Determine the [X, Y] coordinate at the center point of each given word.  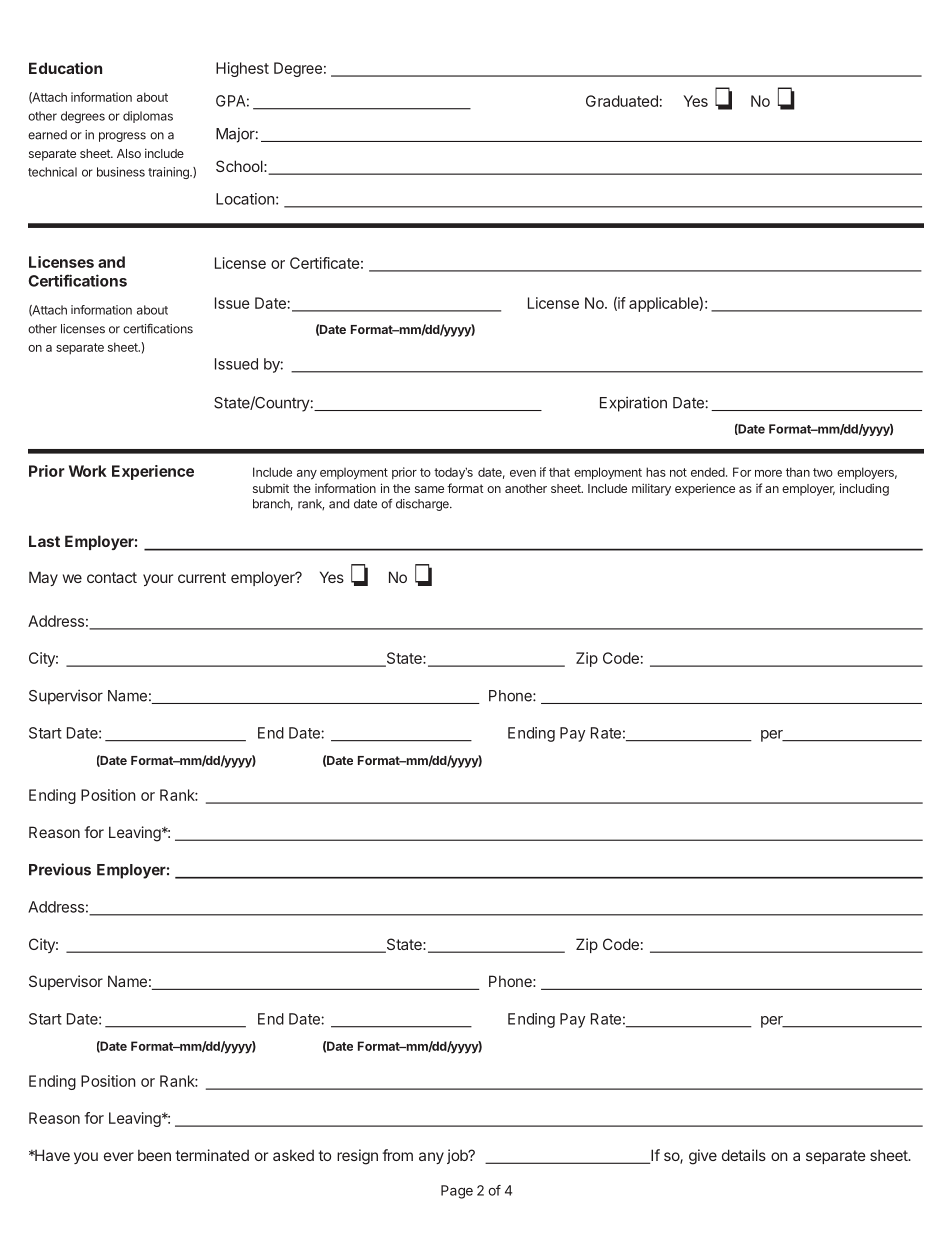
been [154, 1155]
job [458, 1156]
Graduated [622, 101]
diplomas [148, 117]
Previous [60, 869]
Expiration [633, 404]
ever [119, 1156]
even [523, 473]
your [158, 580]
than [798, 472]
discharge [423, 505]
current [202, 577]
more [768, 473]
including [864, 489]
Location [245, 199]
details [744, 1155]
